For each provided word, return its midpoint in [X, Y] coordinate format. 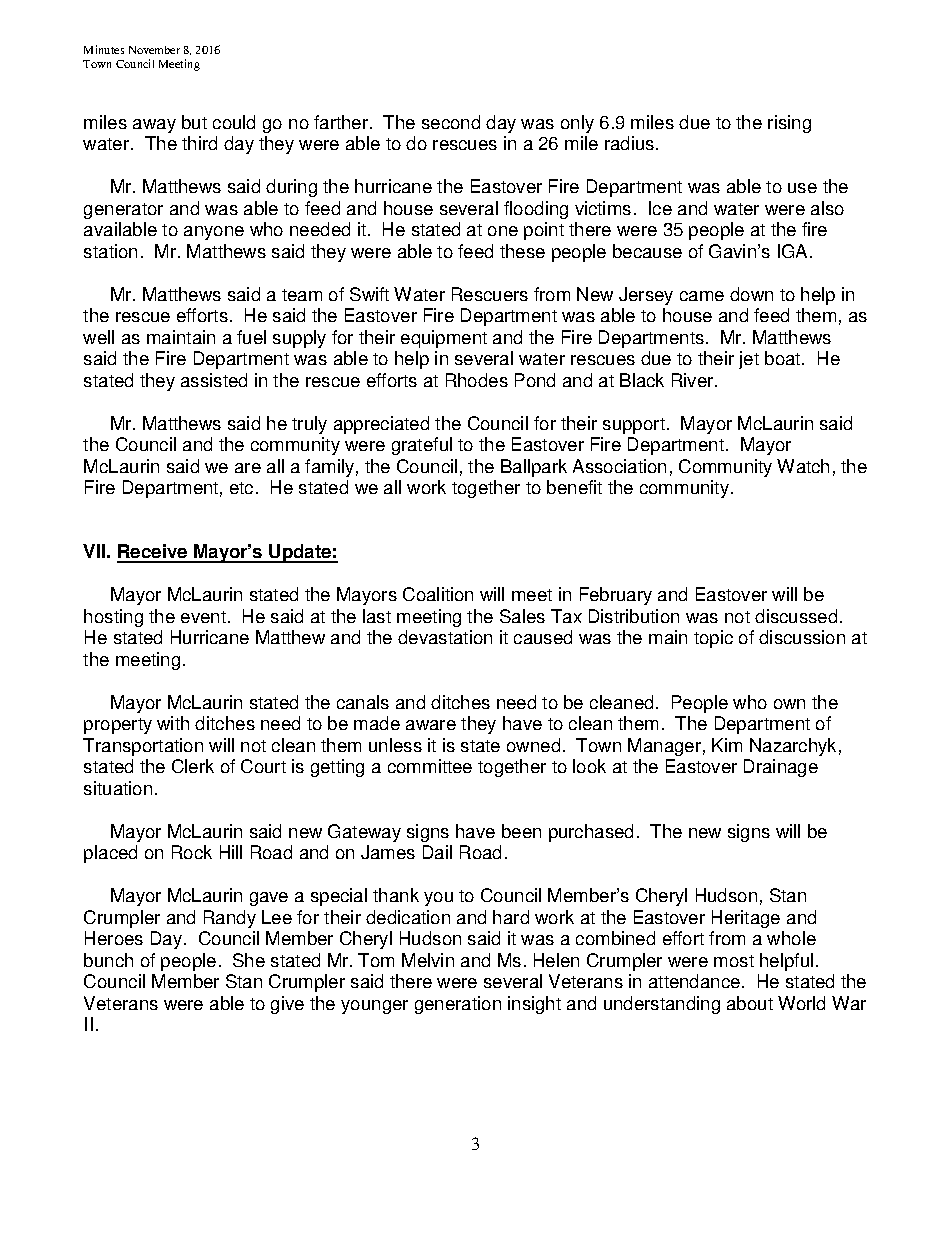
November [154, 50]
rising [789, 124]
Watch [803, 466]
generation [458, 1005]
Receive [153, 553]
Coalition [438, 594]
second [451, 122]
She [249, 960]
